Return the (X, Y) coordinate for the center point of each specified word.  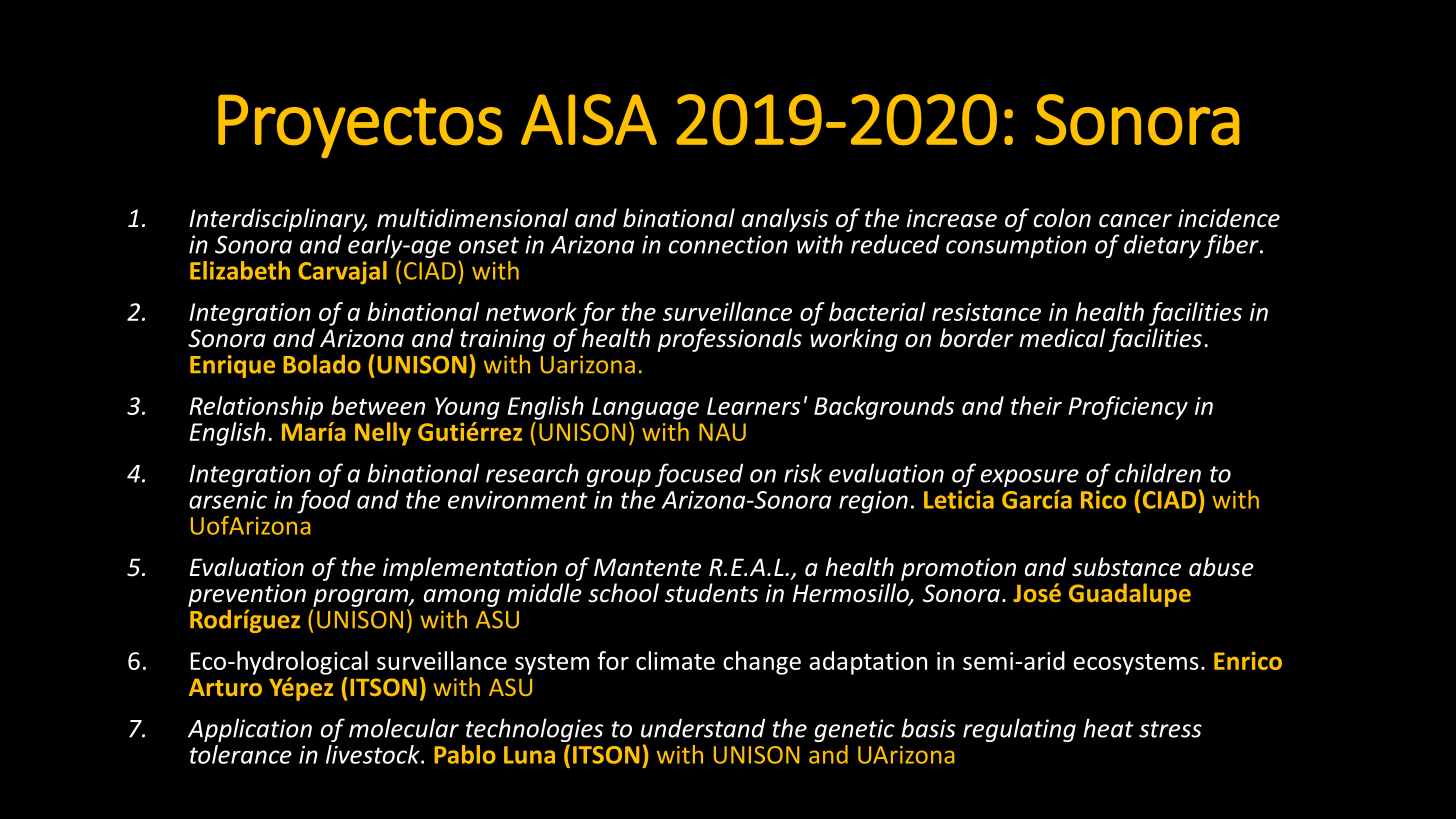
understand (703, 728)
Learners (753, 406)
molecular (404, 728)
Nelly (383, 434)
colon (1062, 218)
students (711, 593)
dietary (1162, 246)
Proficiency (1128, 408)
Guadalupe (1130, 595)
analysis (785, 220)
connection (728, 244)
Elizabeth (240, 270)
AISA (589, 120)
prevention (247, 595)
